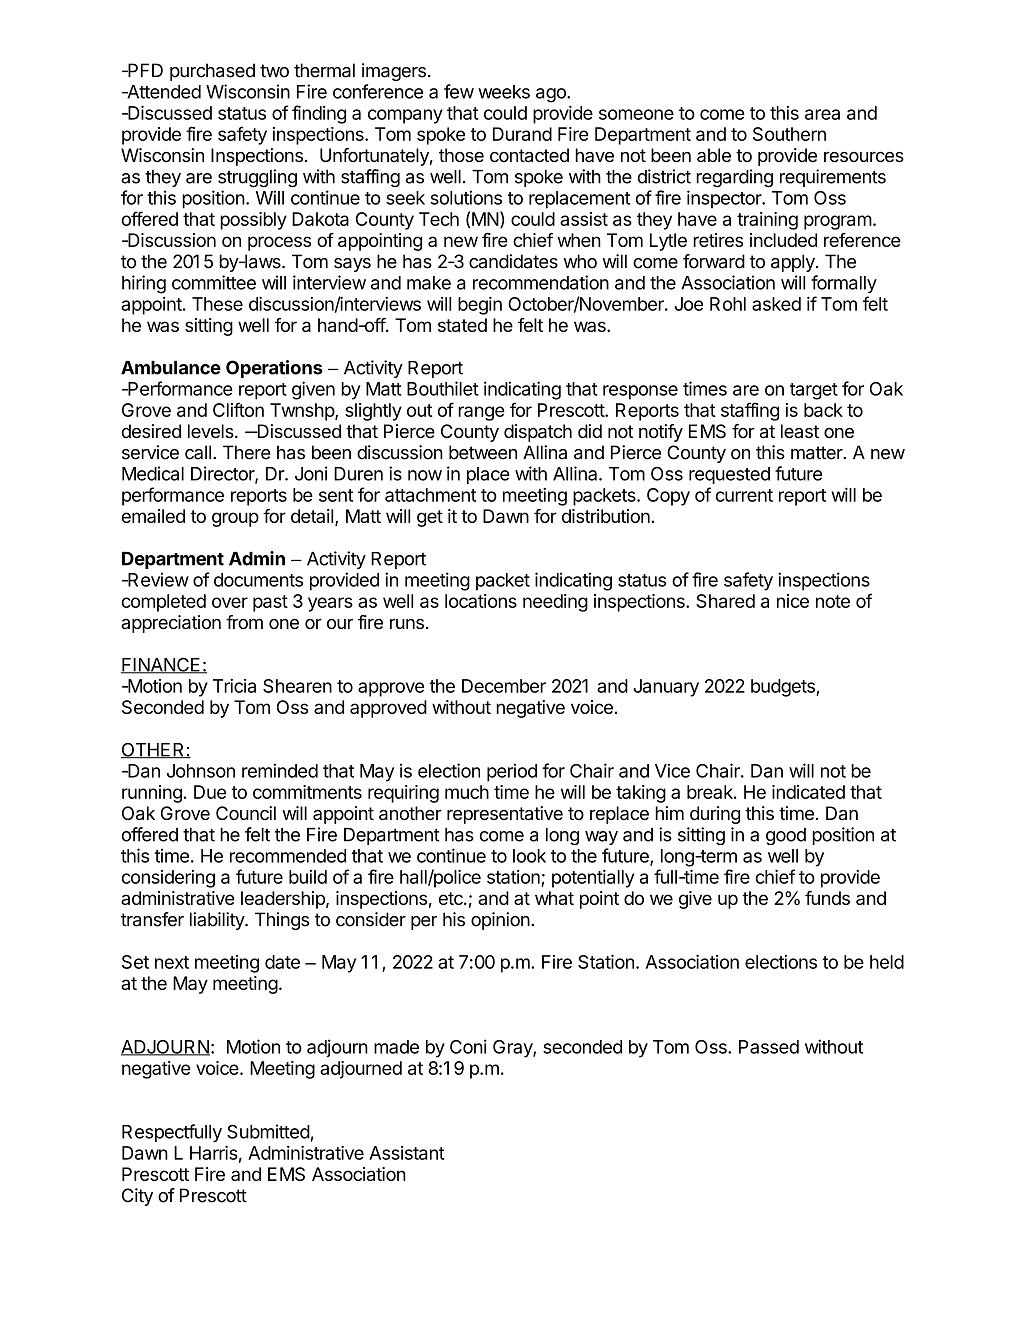  I want to click on area, so click(822, 114).
